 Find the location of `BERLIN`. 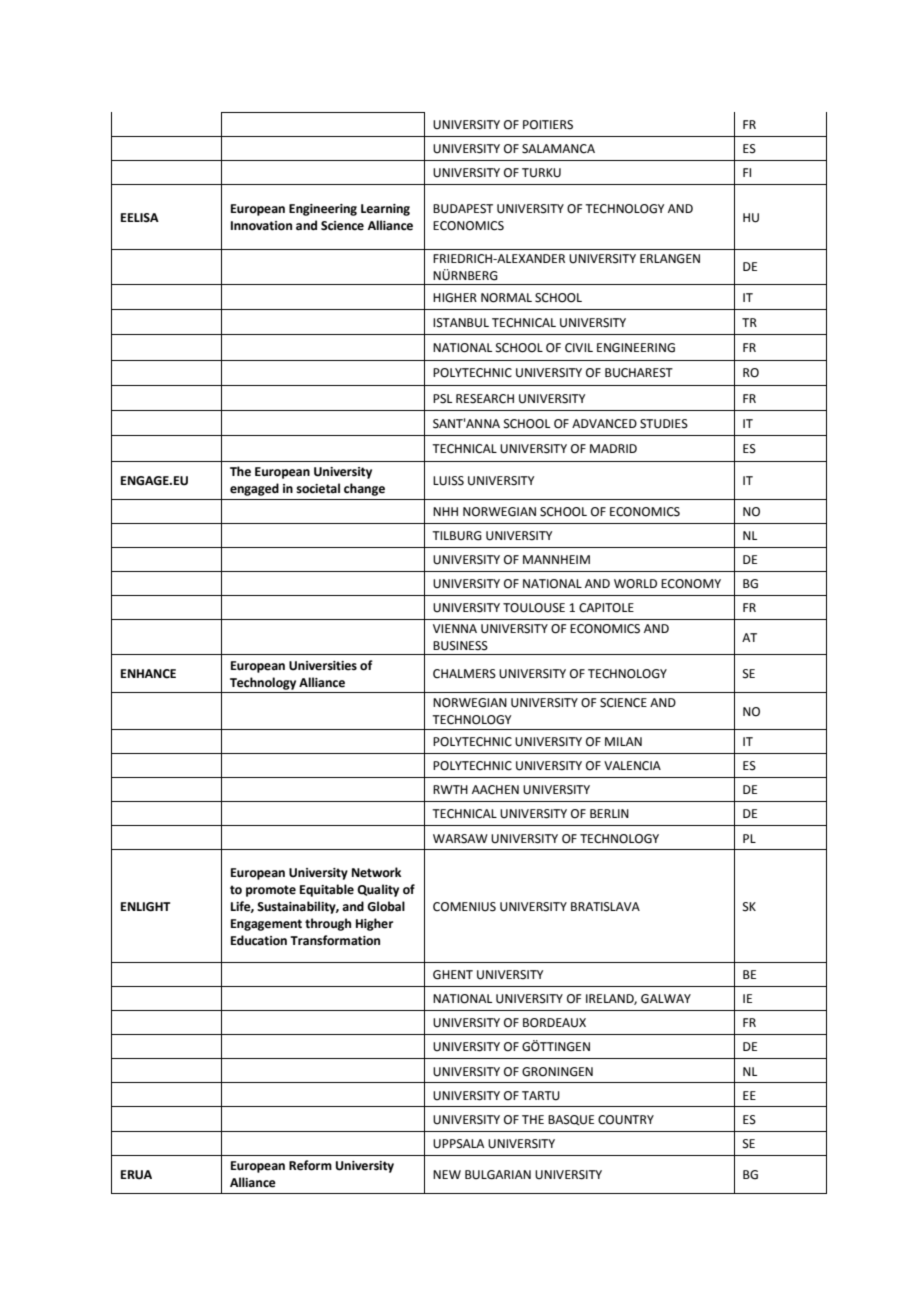

BERLIN is located at coordinates (609, 813).
